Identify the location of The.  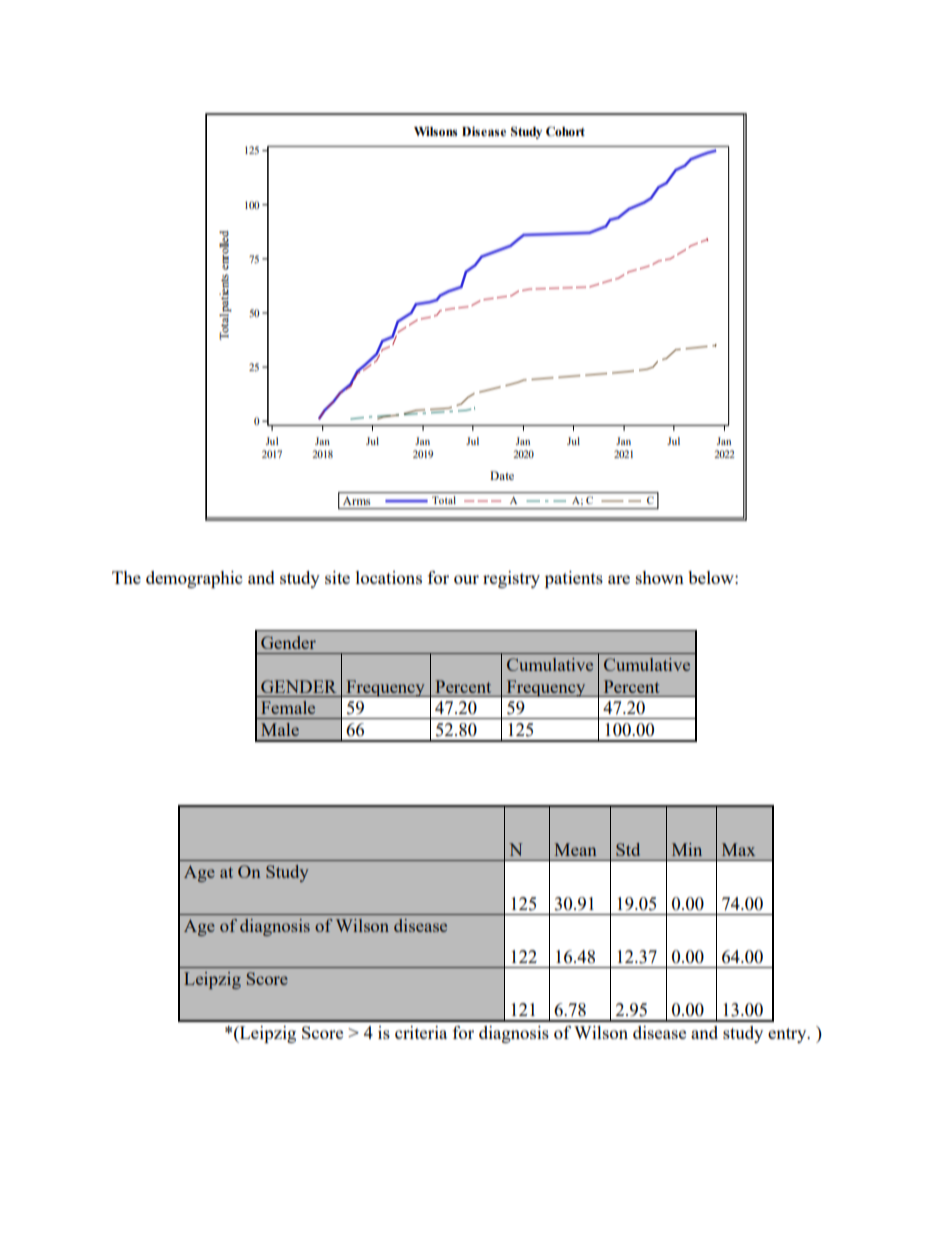
(126, 577).
